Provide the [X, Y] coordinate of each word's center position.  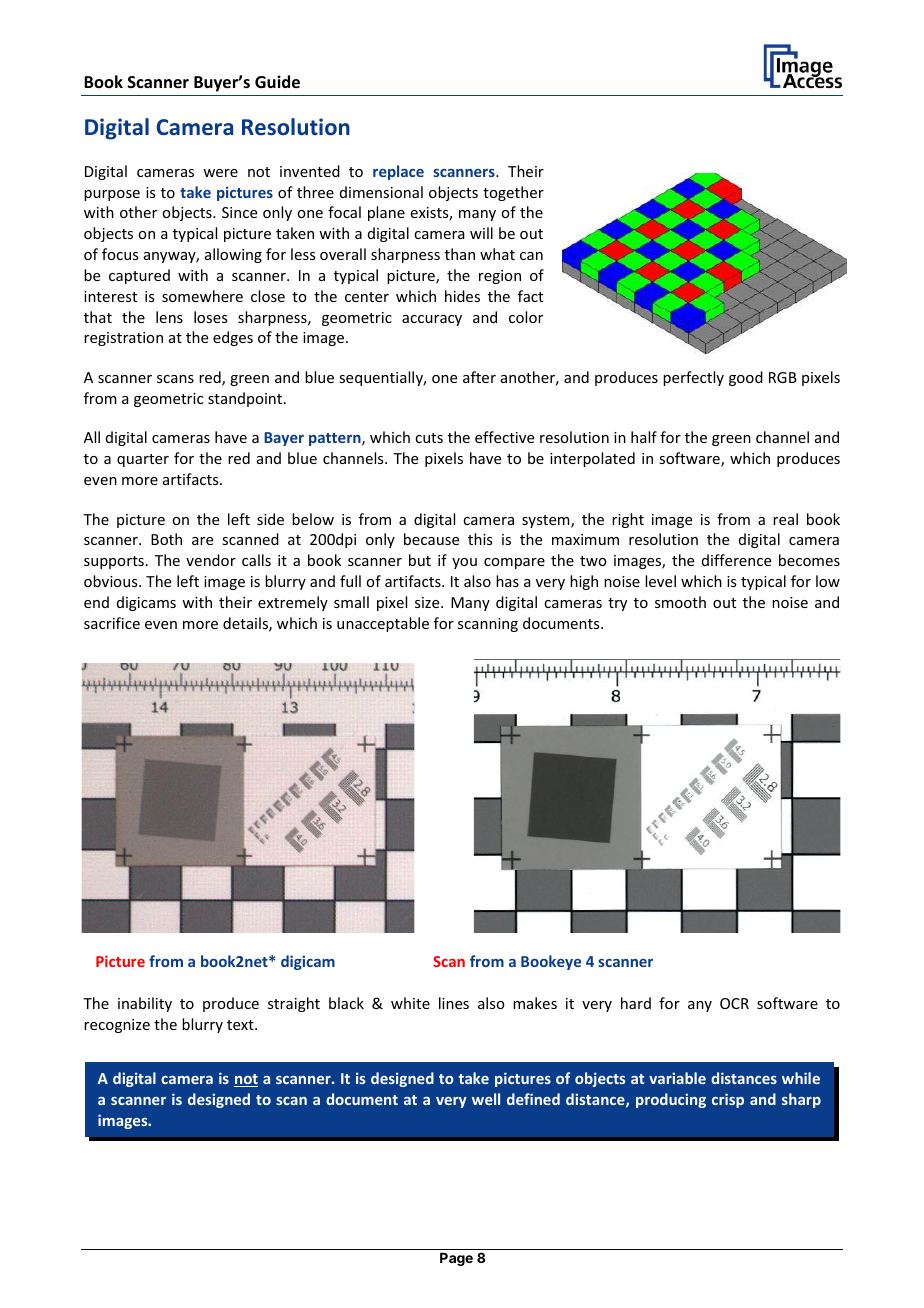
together [513, 193]
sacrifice [112, 623]
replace [398, 172]
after [479, 377]
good [746, 378]
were [220, 173]
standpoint [246, 399]
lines [454, 1003]
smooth [680, 602]
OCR [734, 1003]
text [241, 1025]
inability [145, 1004]
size [428, 602]
